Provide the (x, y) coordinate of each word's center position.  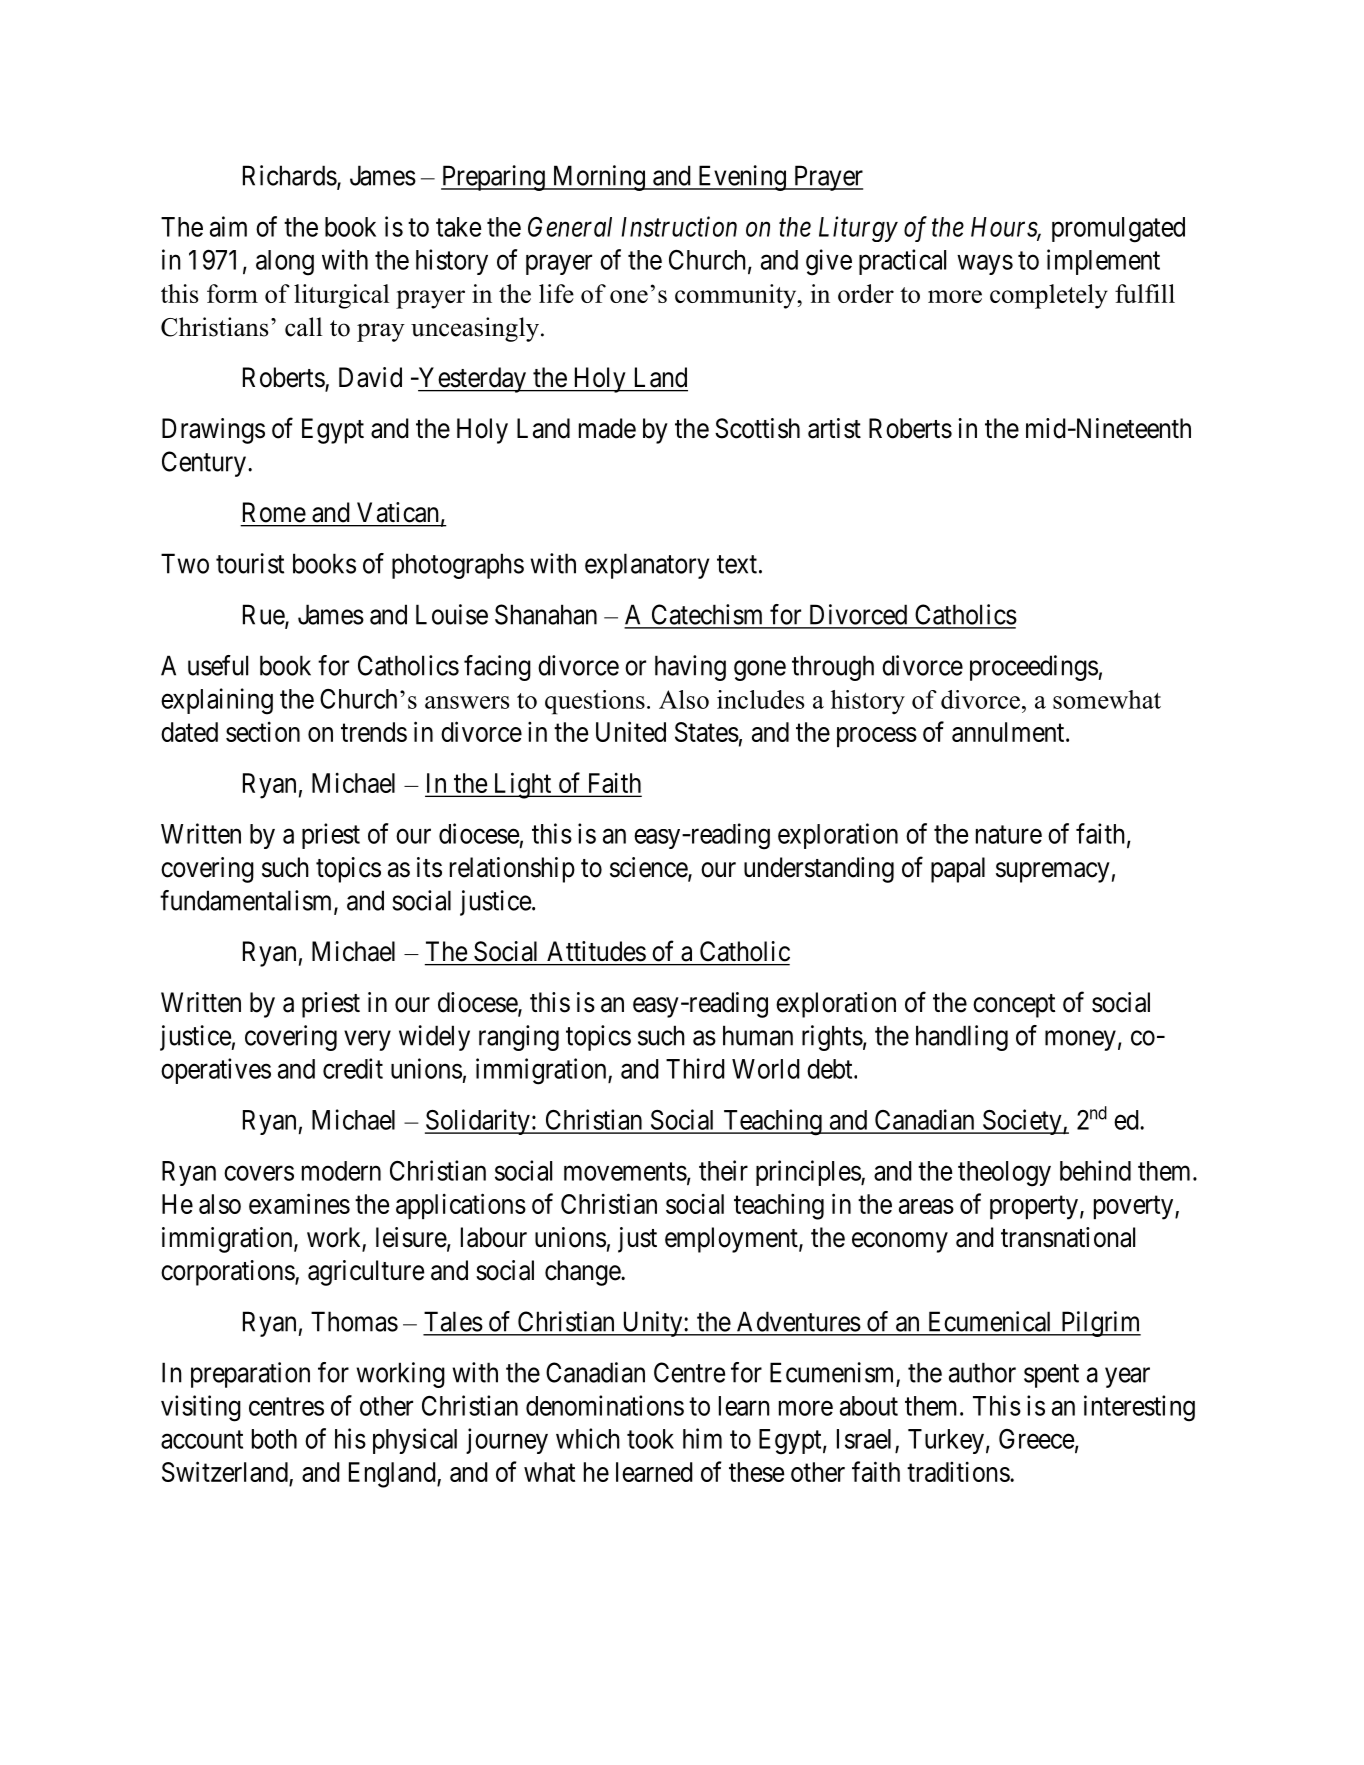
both (274, 1439)
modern (341, 1171)
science (649, 868)
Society (1022, 1122)
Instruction (679, 226)
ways (985, 265)
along (285, 263)
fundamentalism (247, 901)
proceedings (1034, 668)
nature (1009, 835)
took (650, 1439)
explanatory (647, 566)
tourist (250, 563)
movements (625, 1172)
